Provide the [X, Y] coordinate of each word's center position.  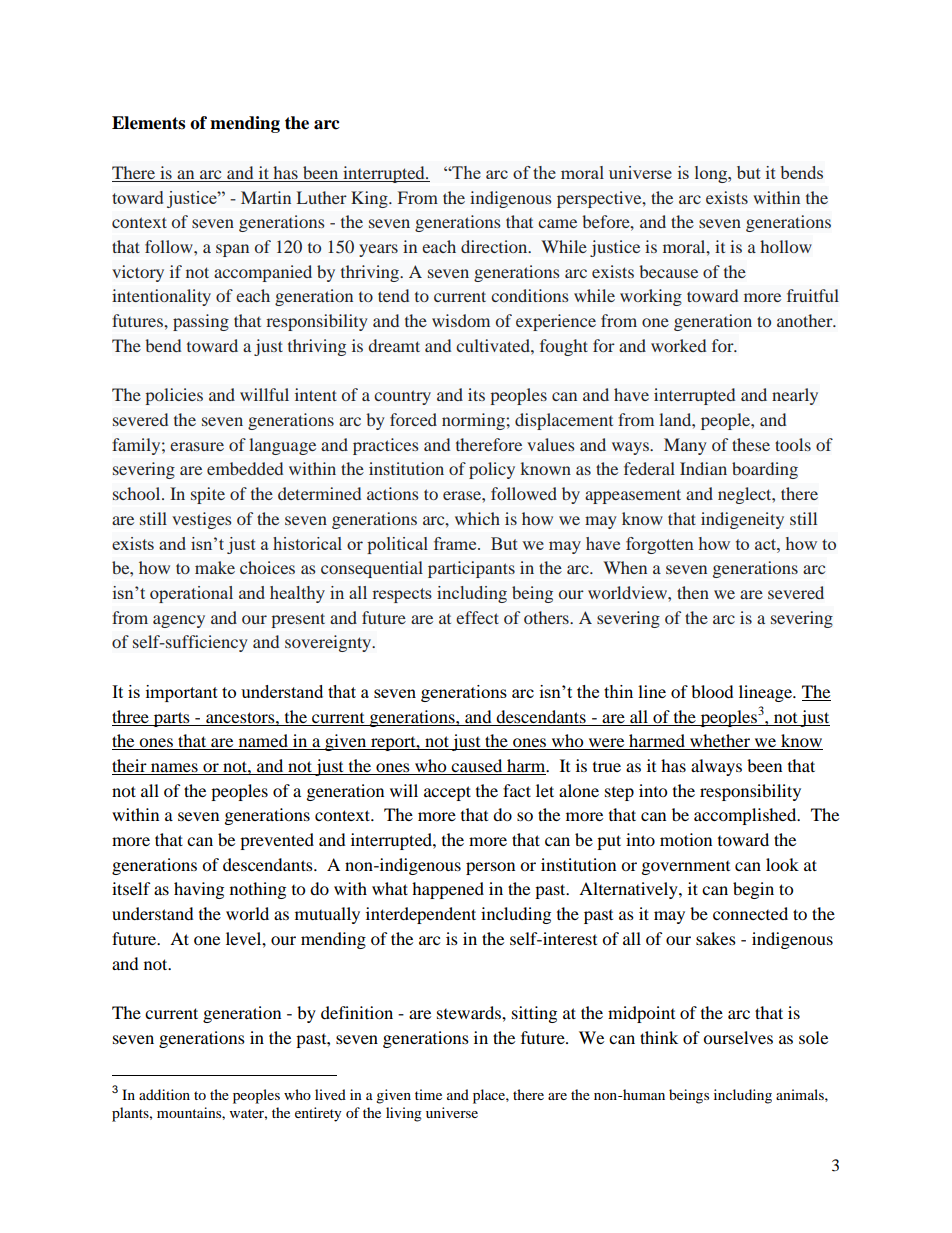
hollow [786, 246]
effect [477, 617]
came [557, 223]
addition [164, 1094]
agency [179, 621]
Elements [148, 123]
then [693, 592]
